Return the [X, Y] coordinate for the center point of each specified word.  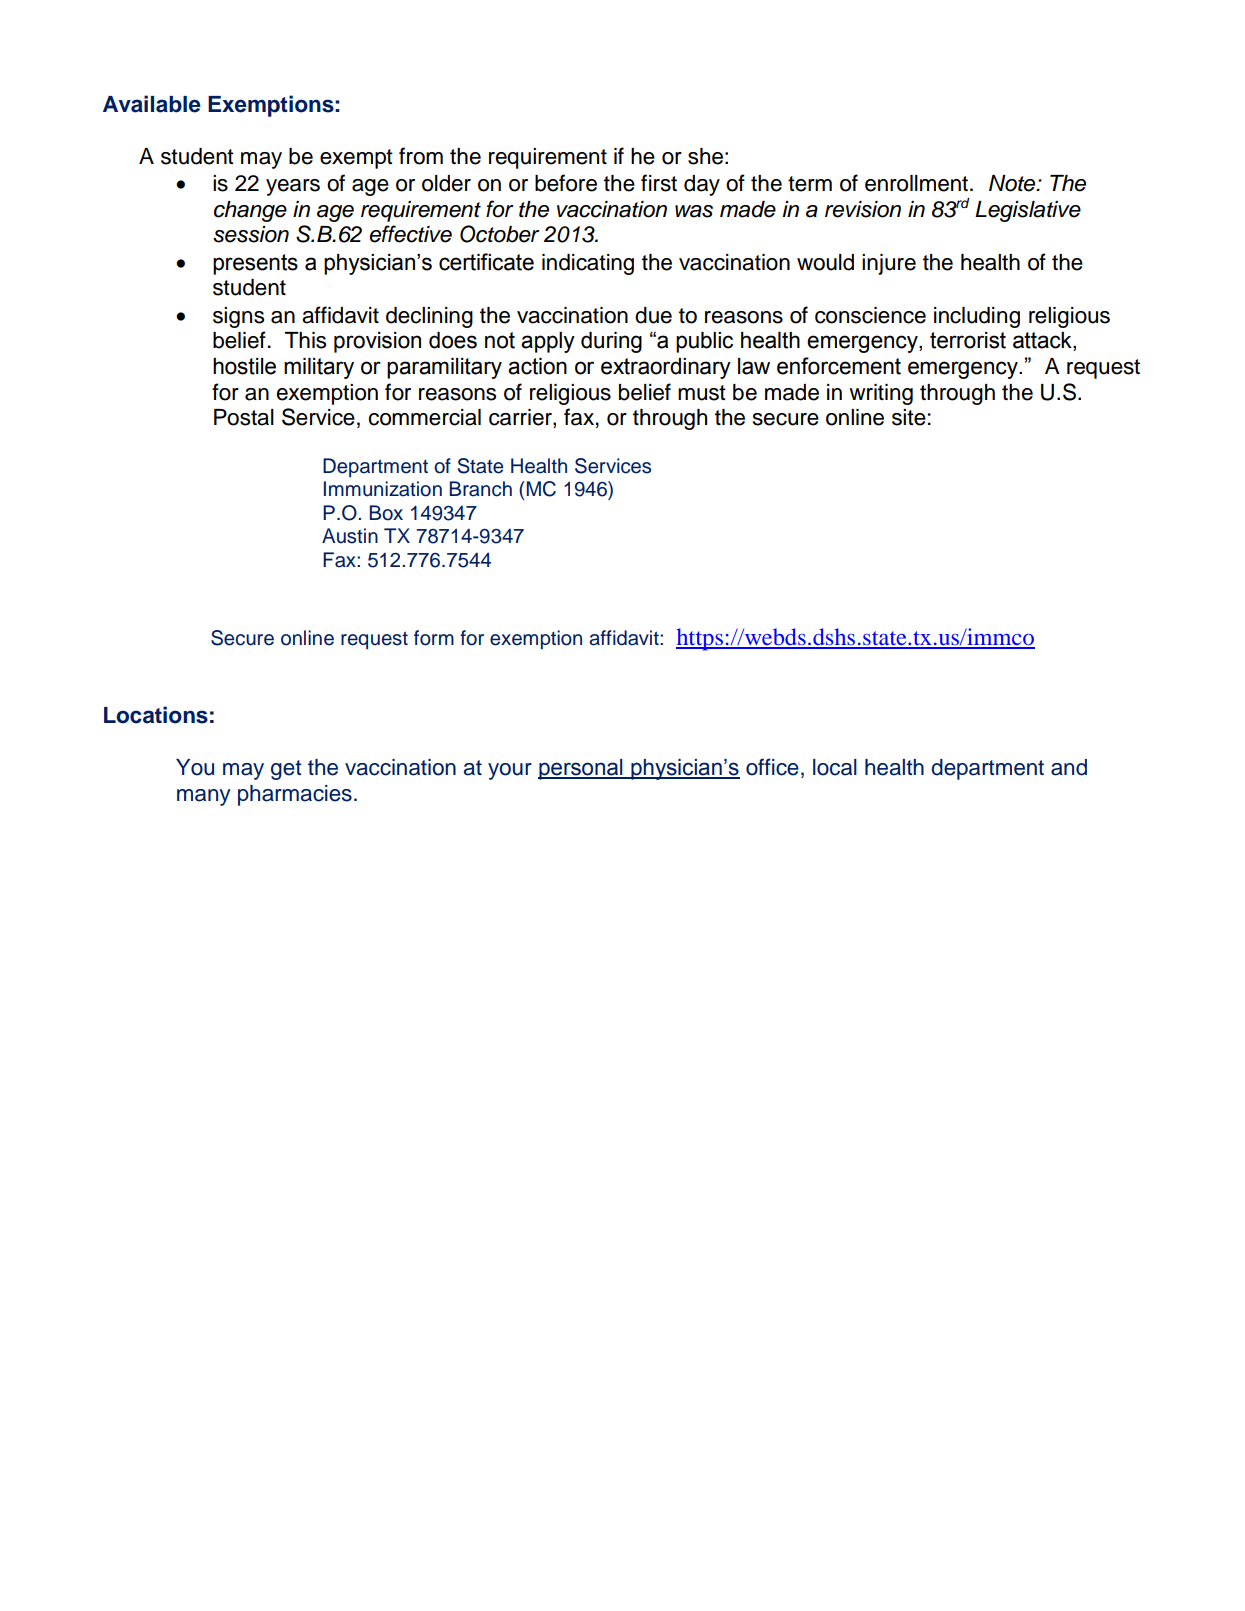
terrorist [968, 340]
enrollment [918, 183]
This [305, 340]
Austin [350, 536]
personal [581, 769]
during [611, 342]
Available [152, 104]
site [909, 417]
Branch [481, 489]
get [286, 770]
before [566, 183]
